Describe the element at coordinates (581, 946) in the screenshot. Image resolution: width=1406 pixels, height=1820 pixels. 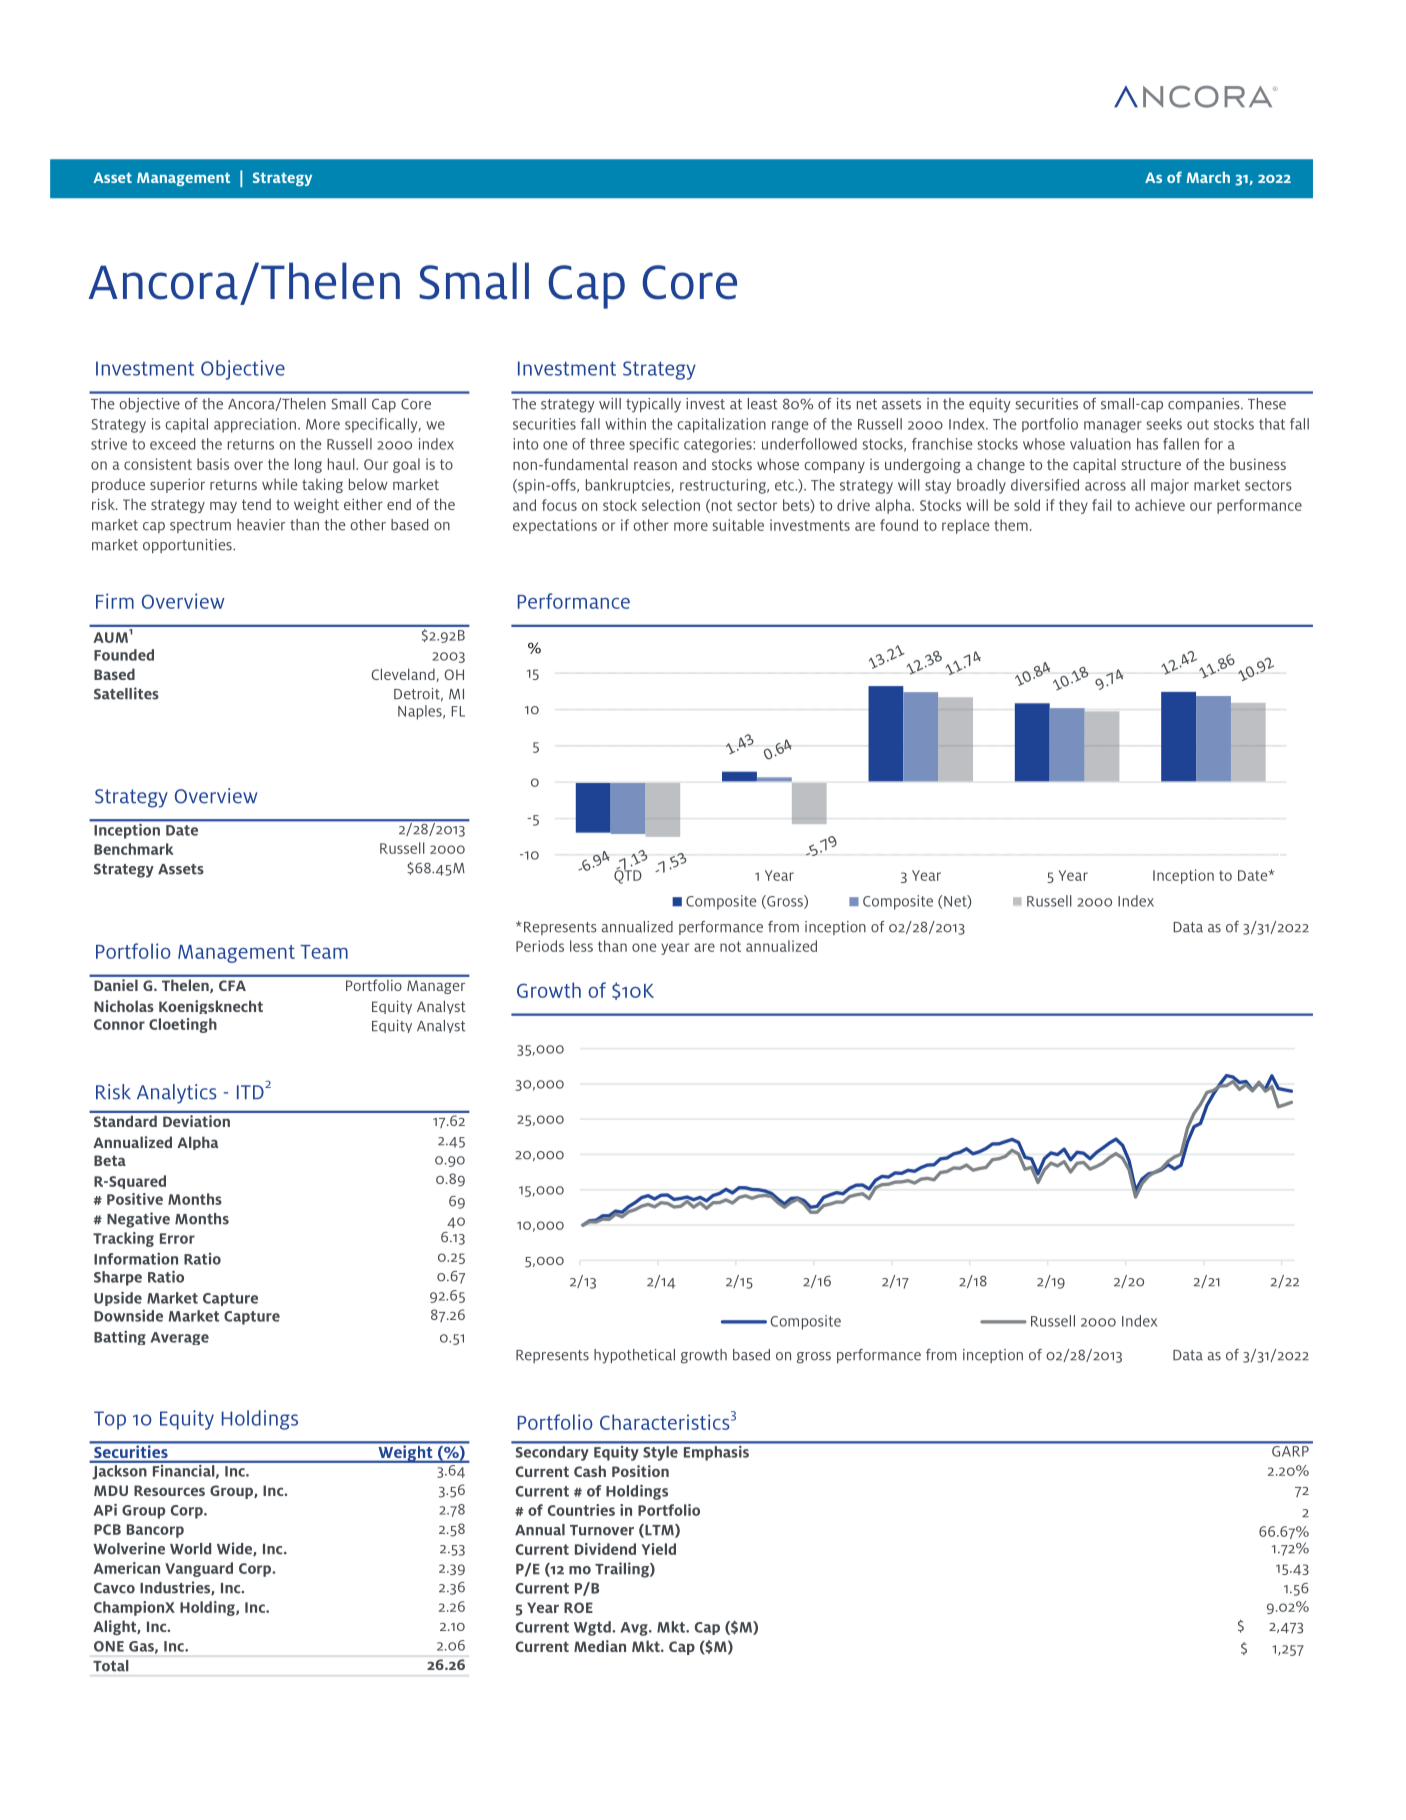
I see `less` at that location.
